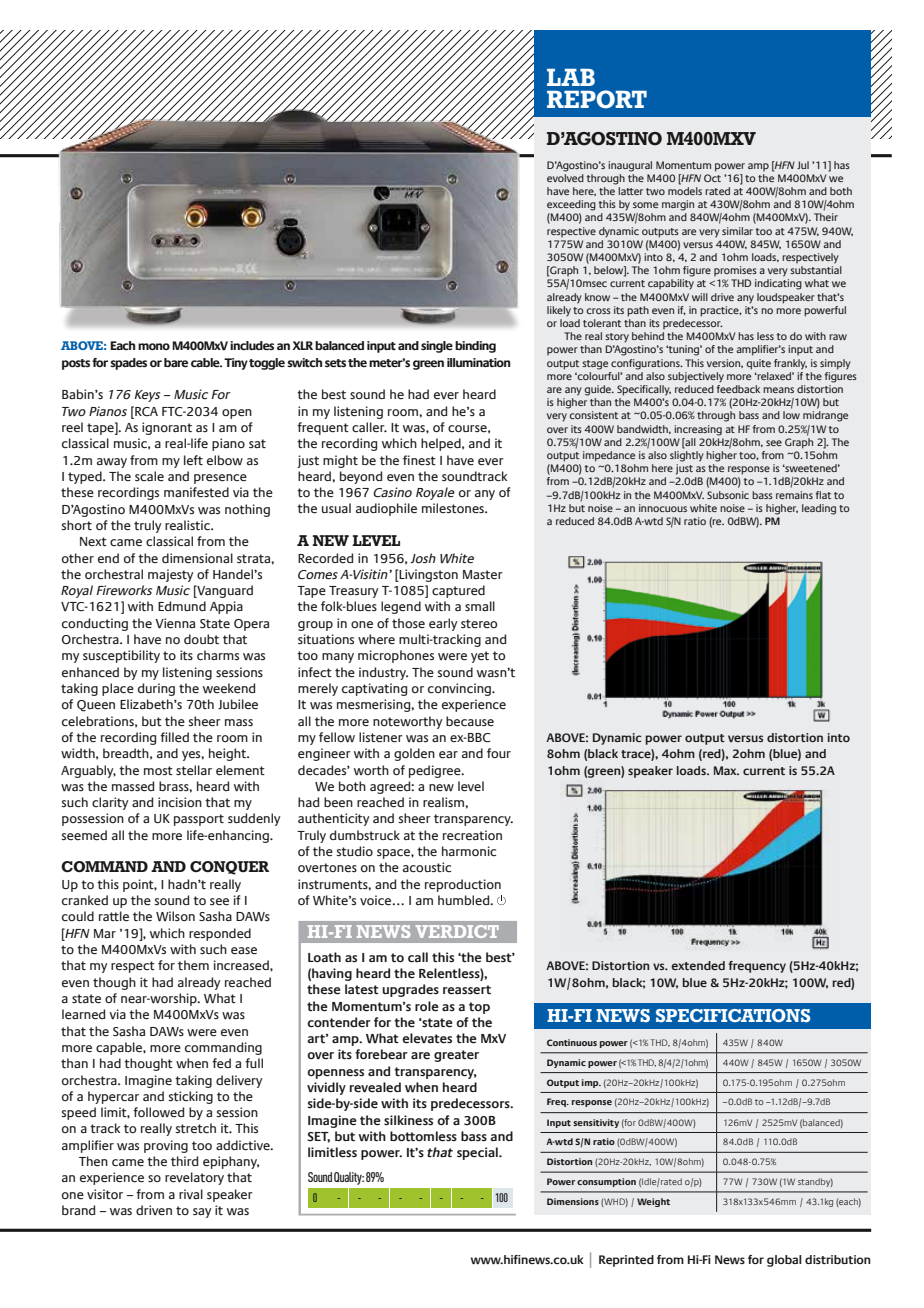 This document has height=1308, width=924. What do you see at coordinates (199, 820) in the document?
I see `passport` at bounding box center [199, 820].
